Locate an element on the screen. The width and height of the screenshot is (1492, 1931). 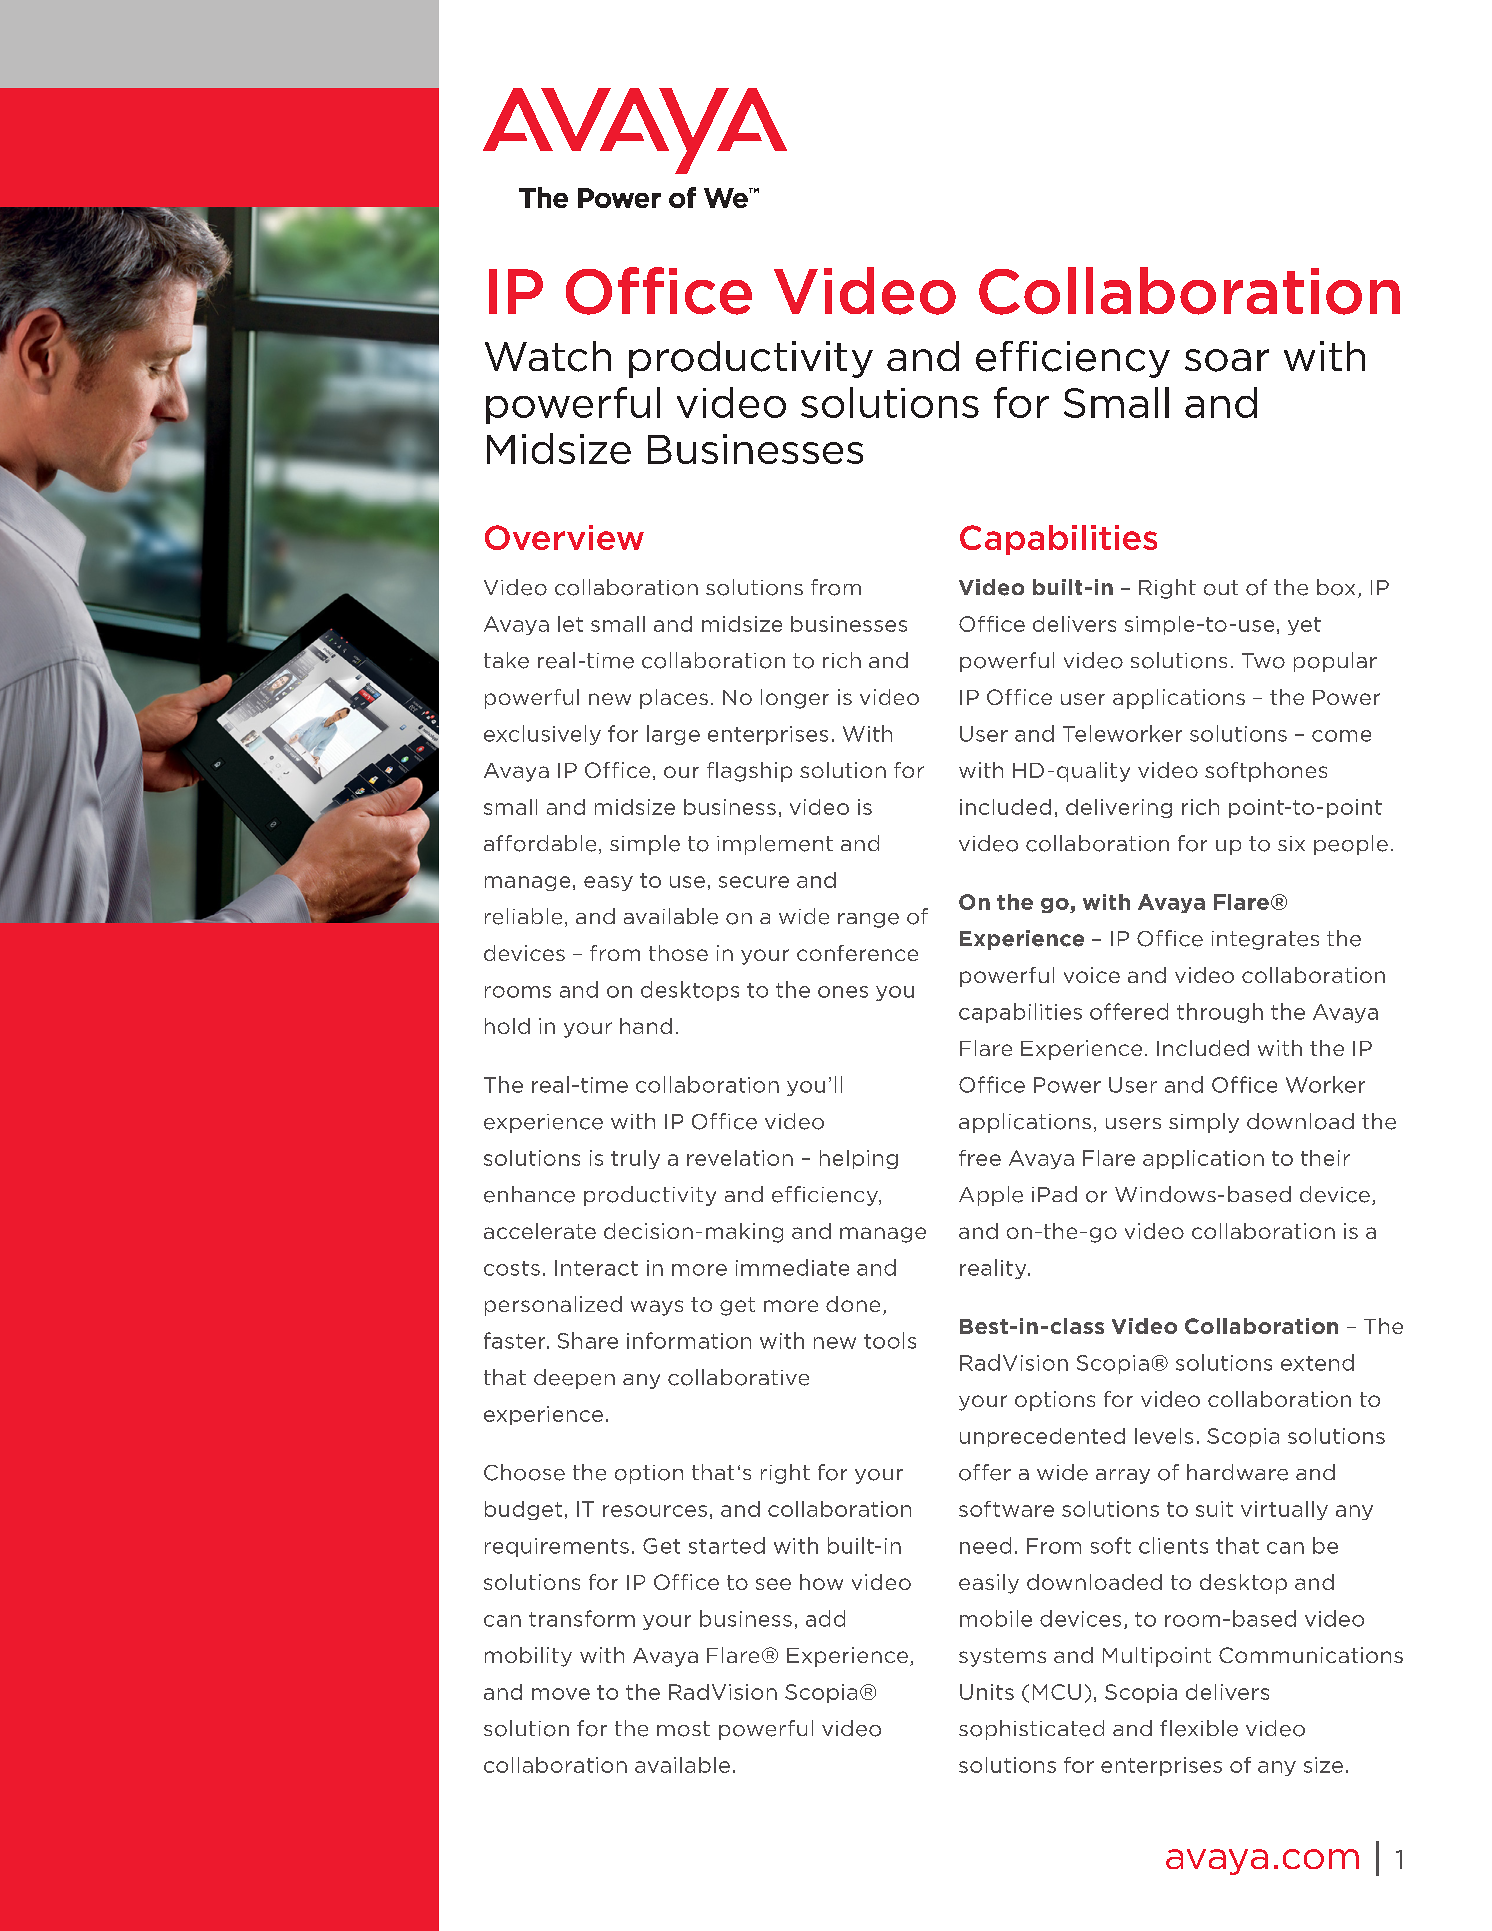
done is located at coordinates (853, 1304).
